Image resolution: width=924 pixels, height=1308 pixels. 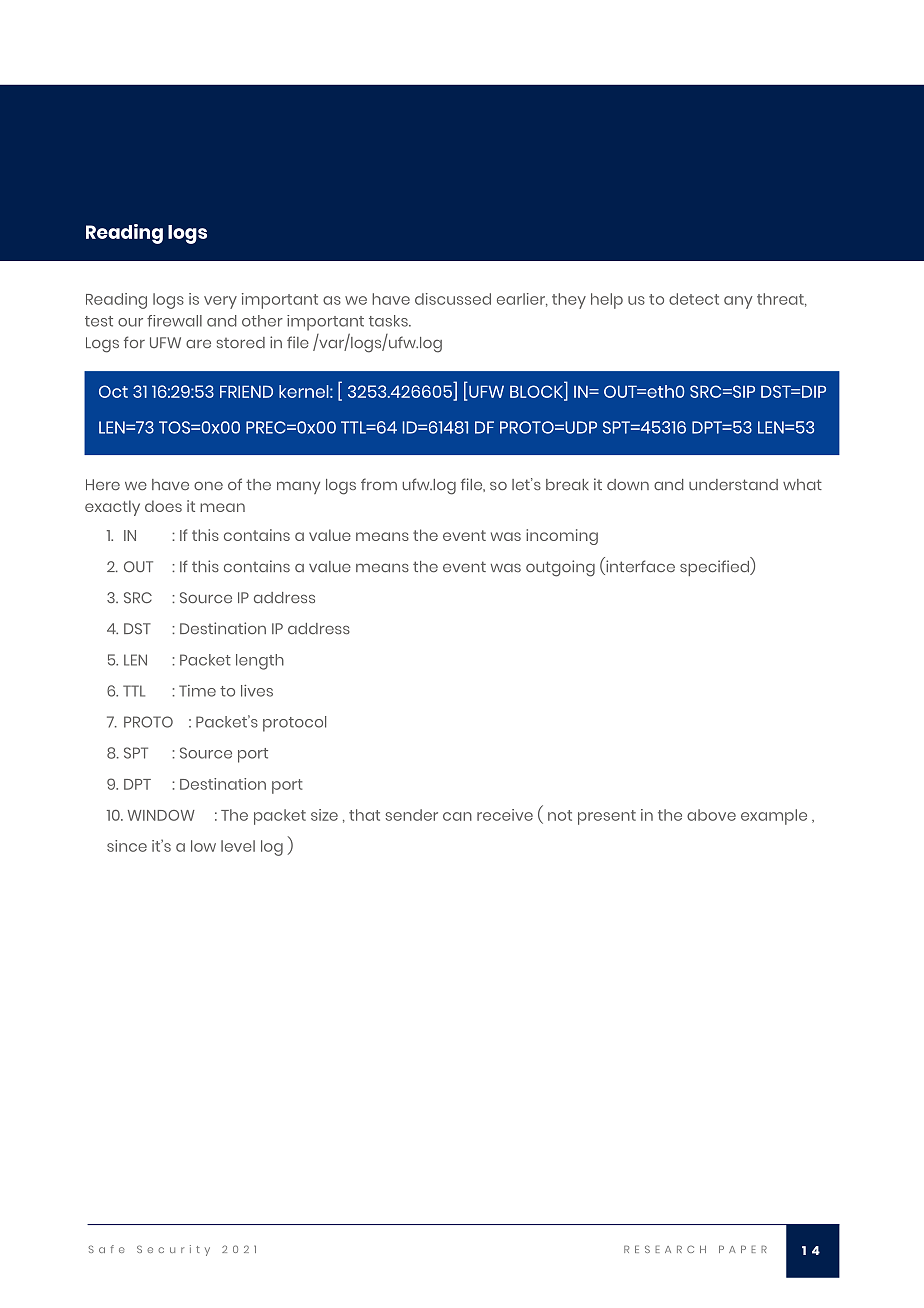 I want to click on WINDOW, so click(x=161, y=815).
